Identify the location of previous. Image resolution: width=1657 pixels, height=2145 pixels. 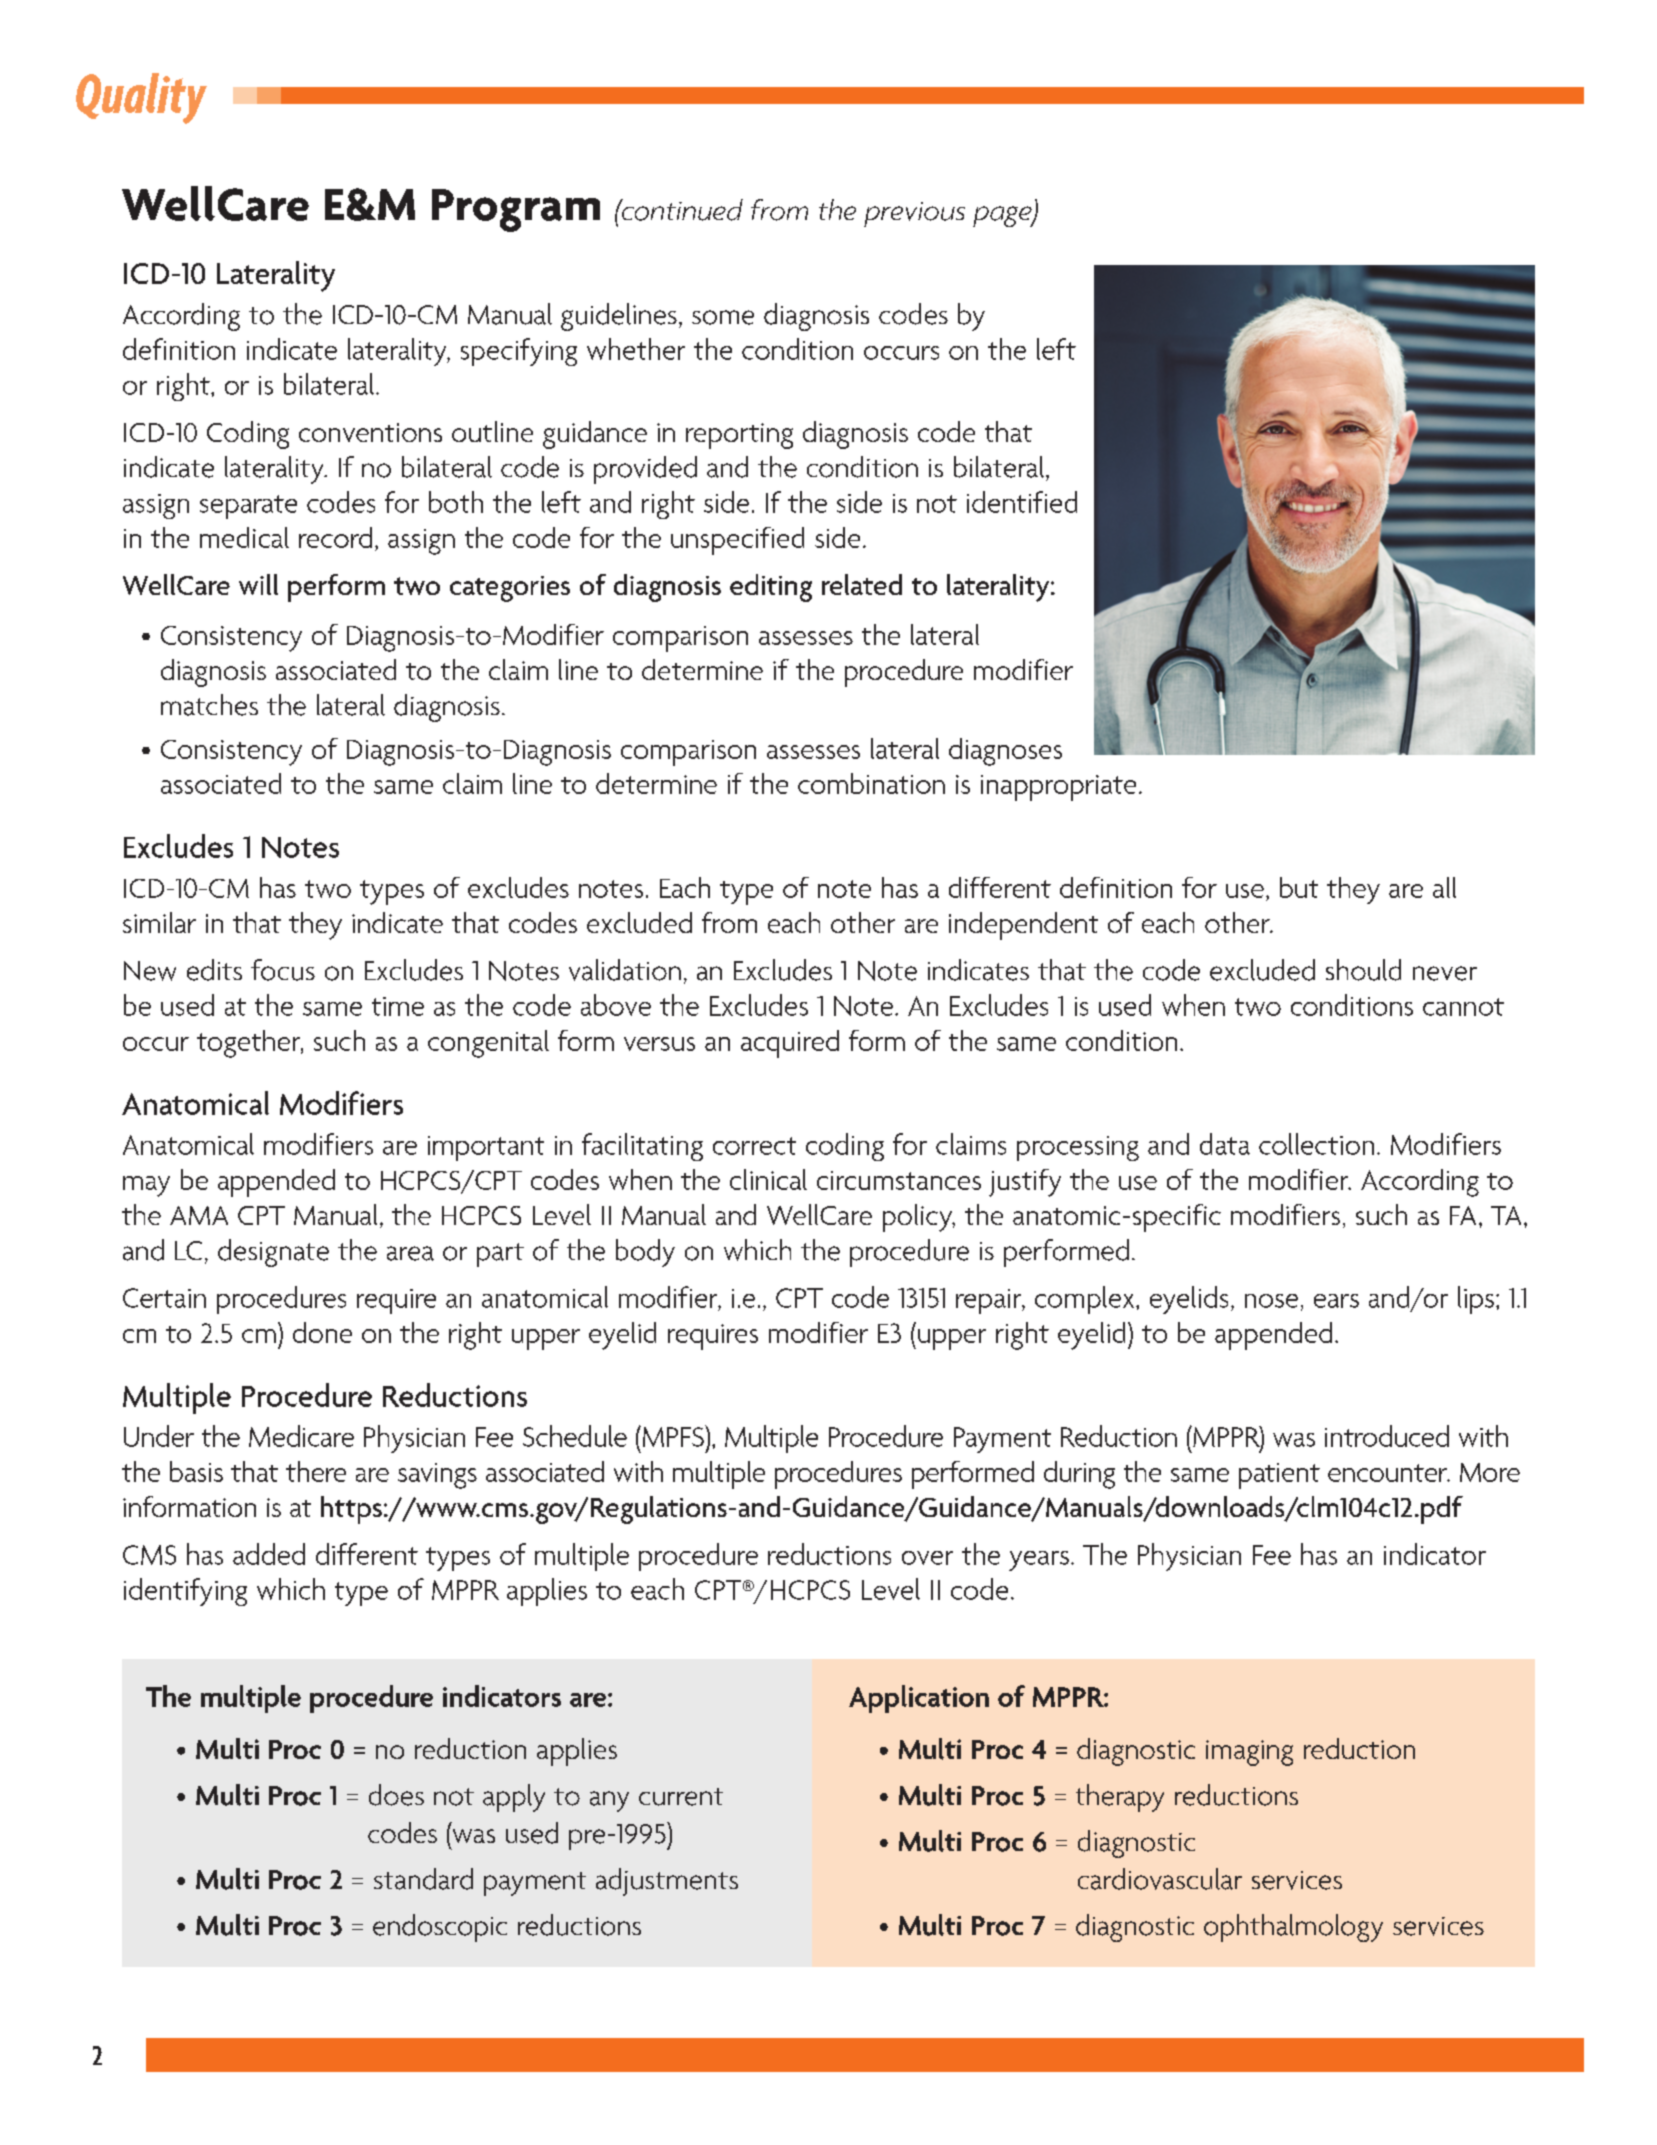
(914, 214).
